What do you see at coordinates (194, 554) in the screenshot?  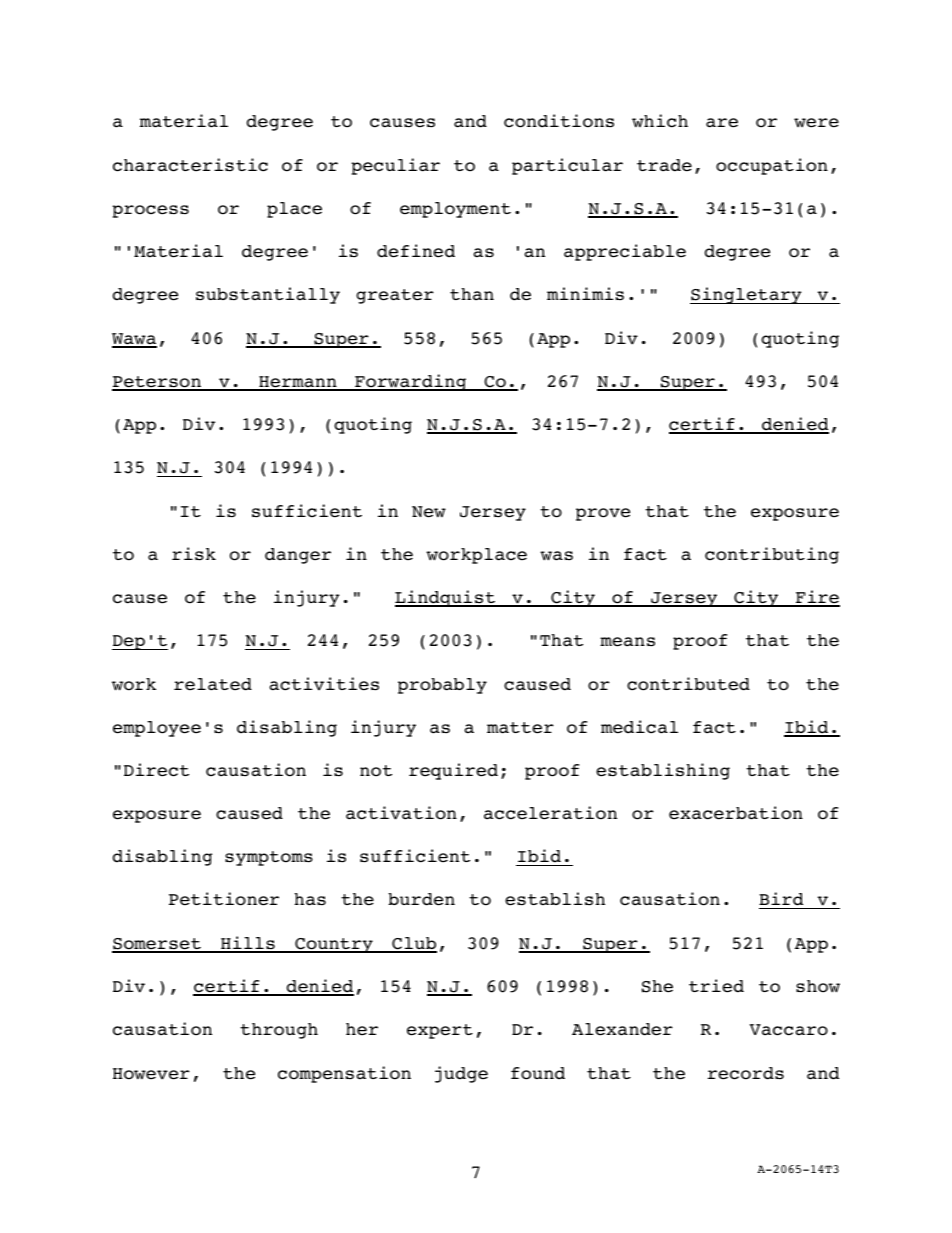 I see `risk` at bounding box center [194, 554].
